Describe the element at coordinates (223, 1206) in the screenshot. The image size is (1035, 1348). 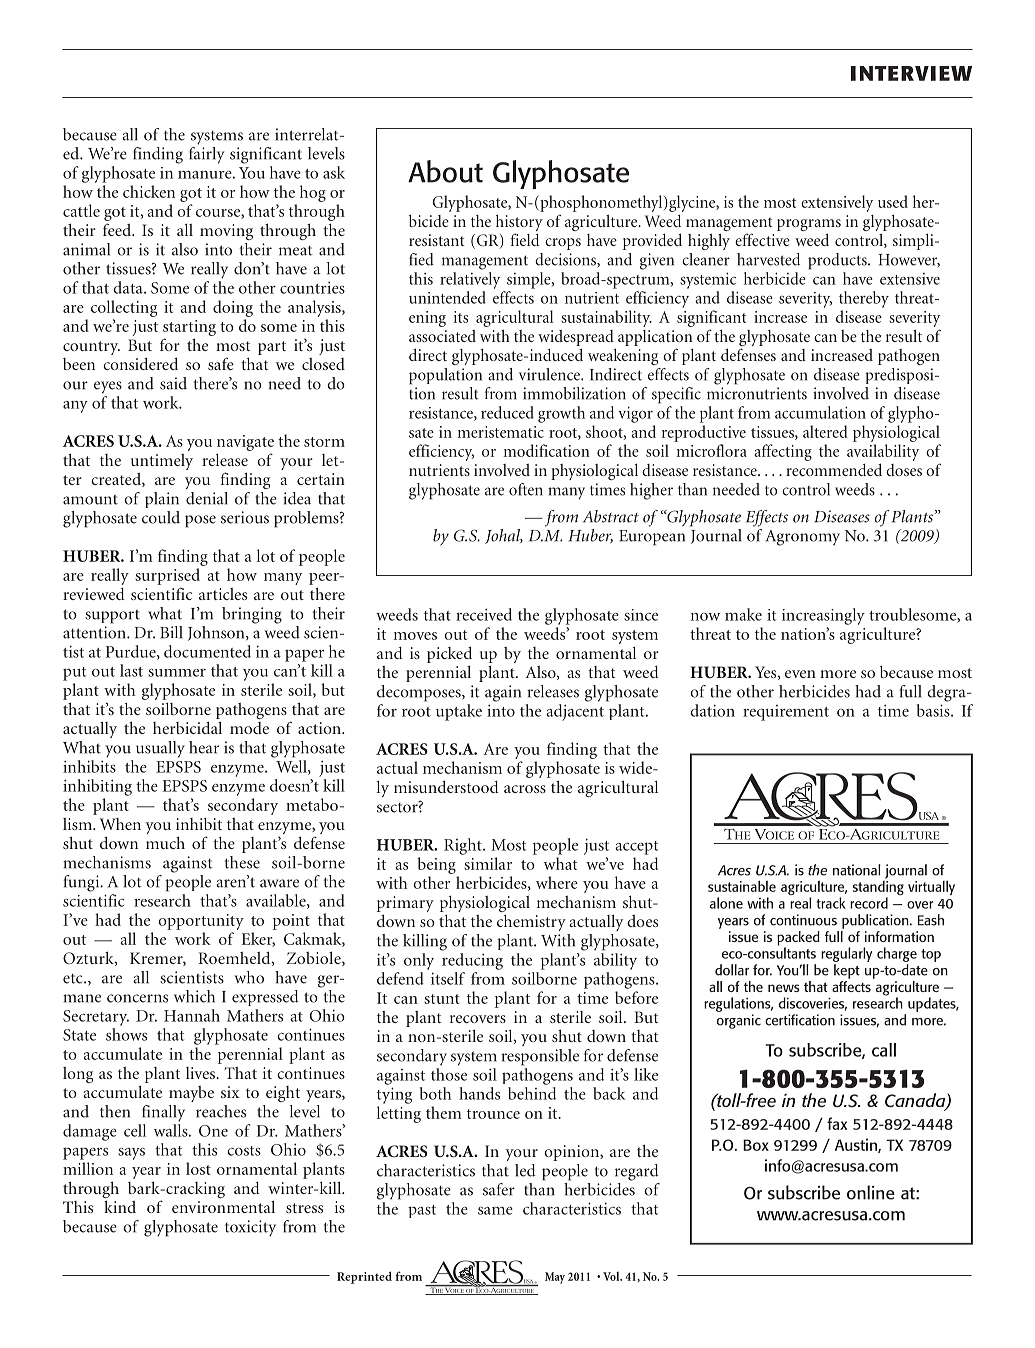
I see `environmental` at that location.
